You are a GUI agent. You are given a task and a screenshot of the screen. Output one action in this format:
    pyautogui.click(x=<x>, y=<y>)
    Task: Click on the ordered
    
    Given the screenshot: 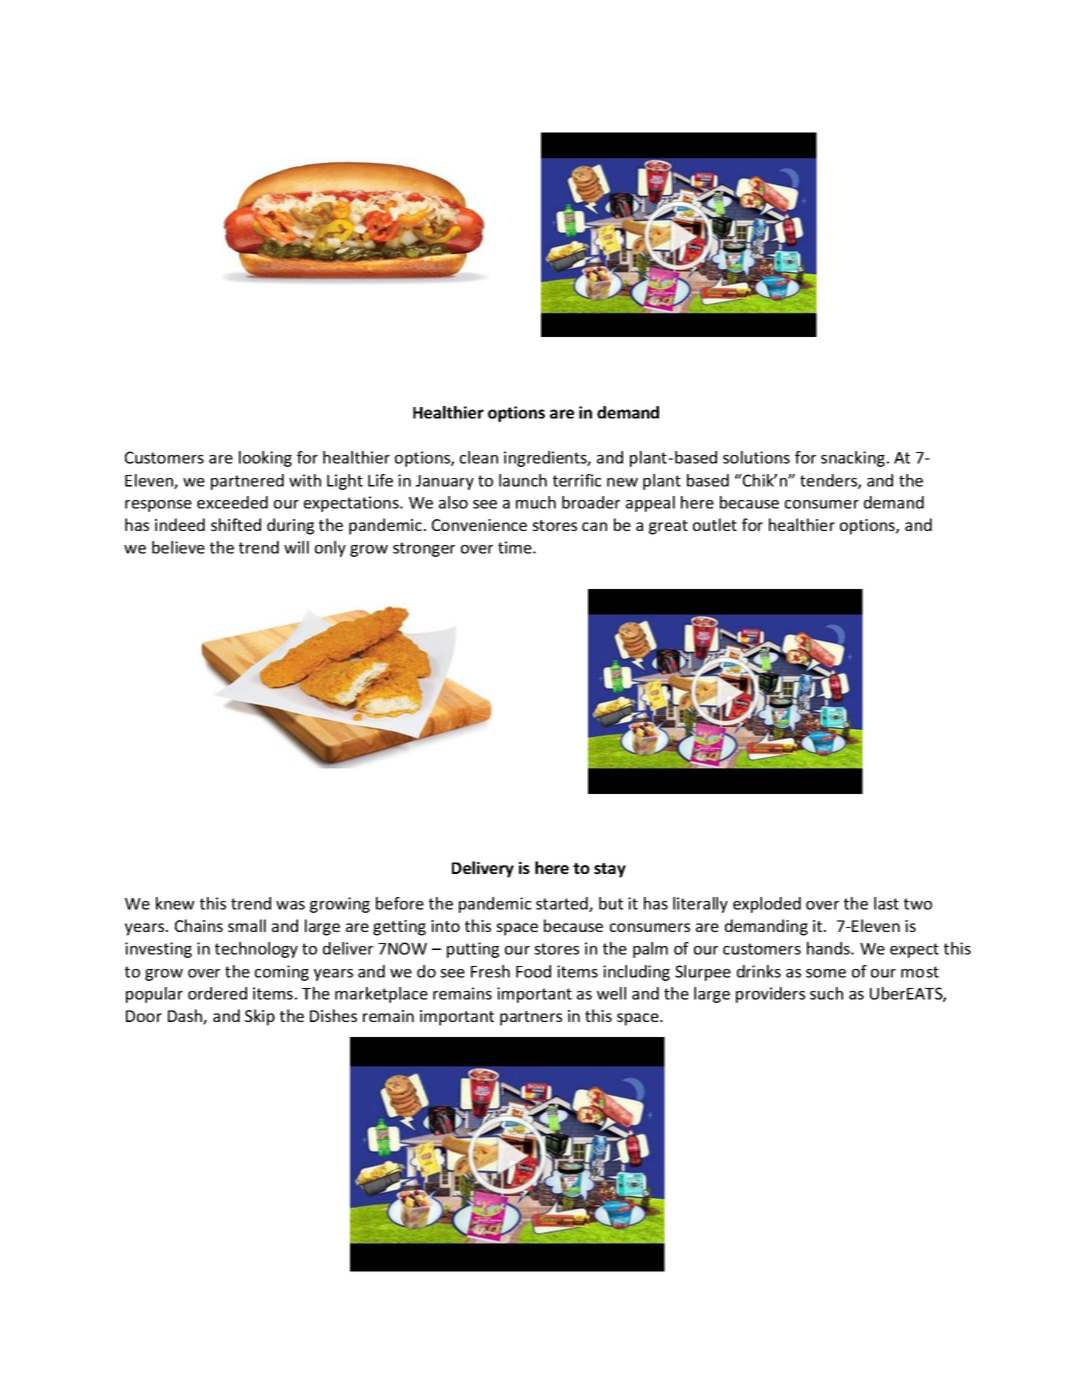 What is the action you would take?
    pyautogui.click(x=217, y=993)
